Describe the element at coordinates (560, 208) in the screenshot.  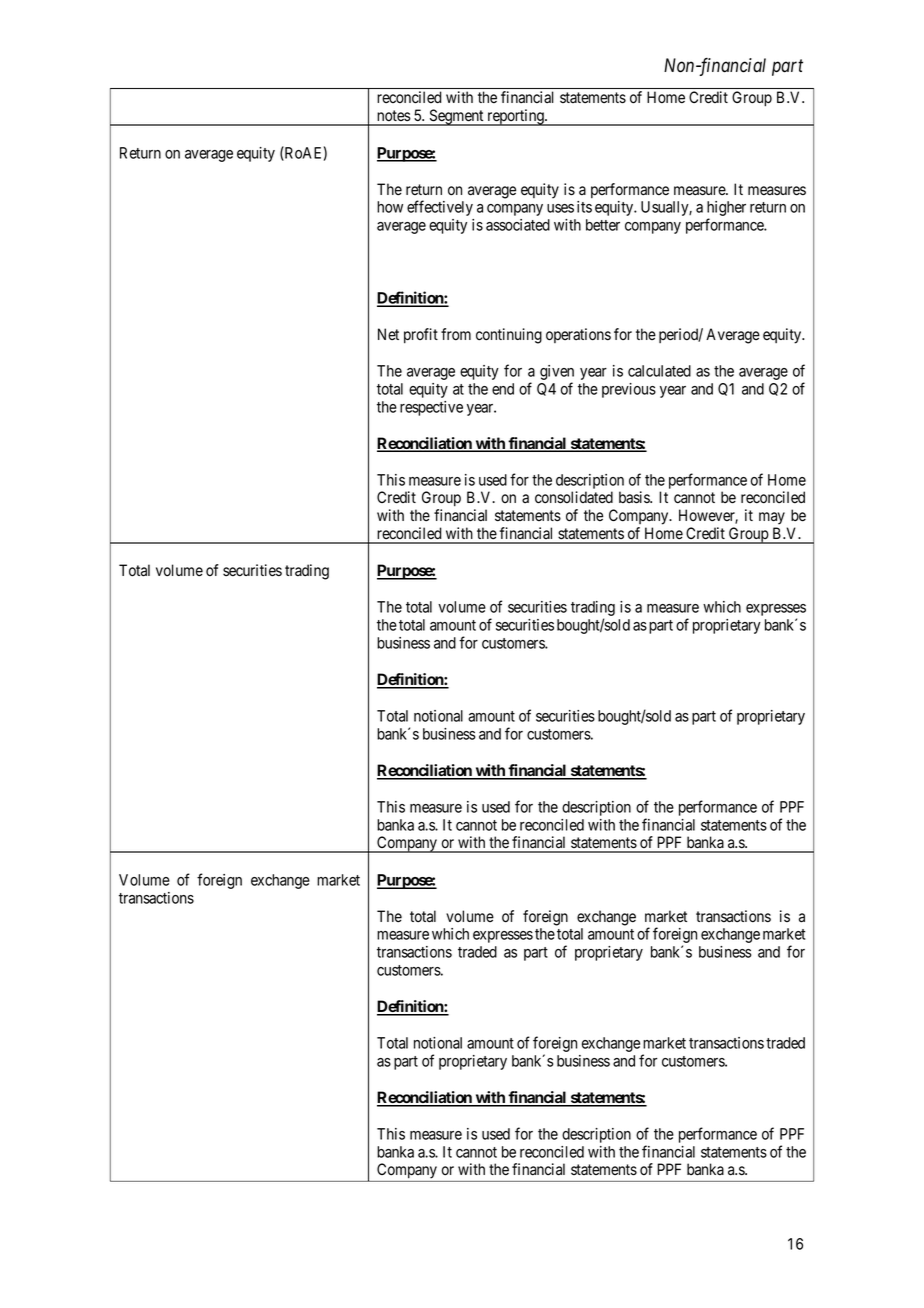
I see `uses` at that location.
